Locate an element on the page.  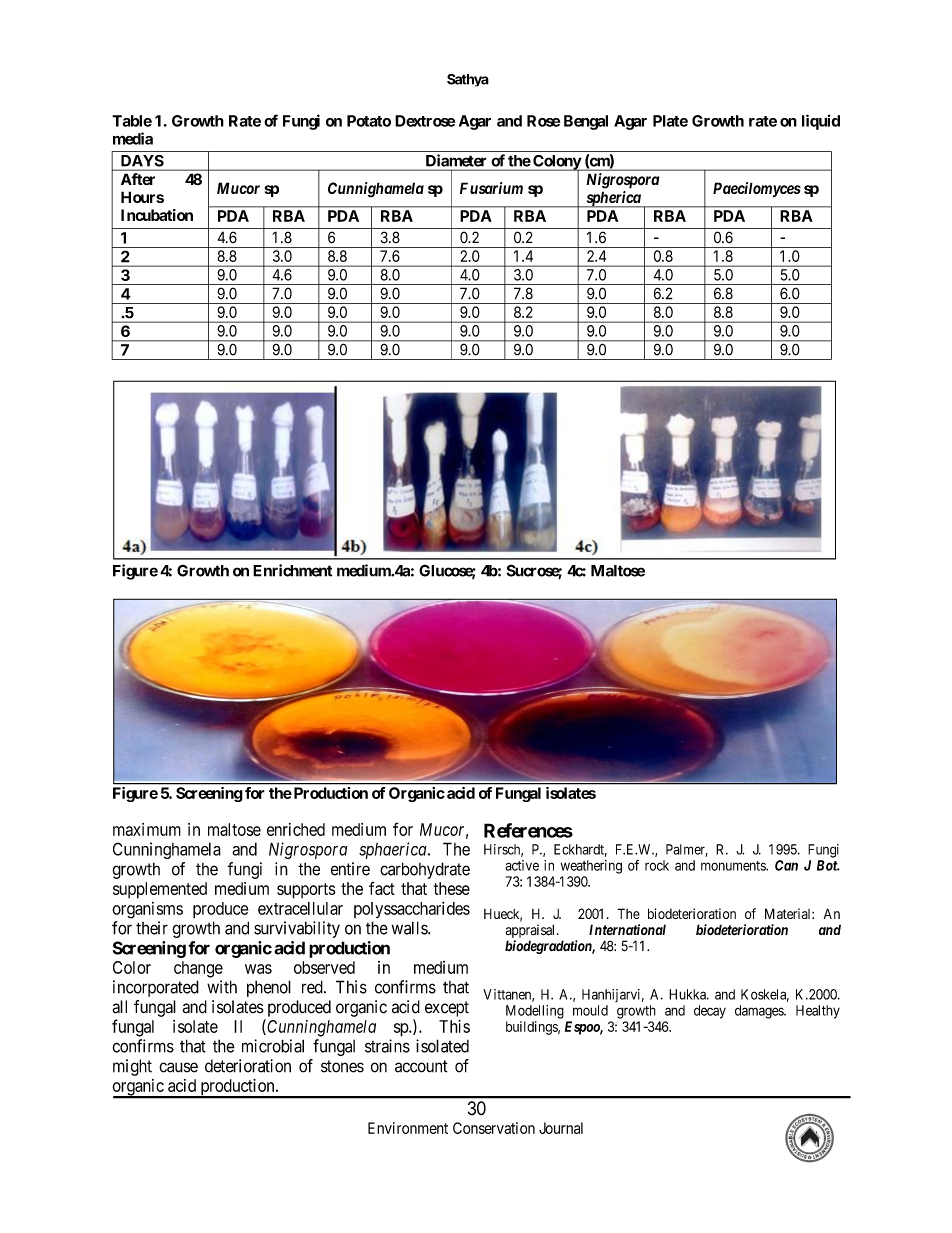
cause is located at coordinates (178, 1067).
